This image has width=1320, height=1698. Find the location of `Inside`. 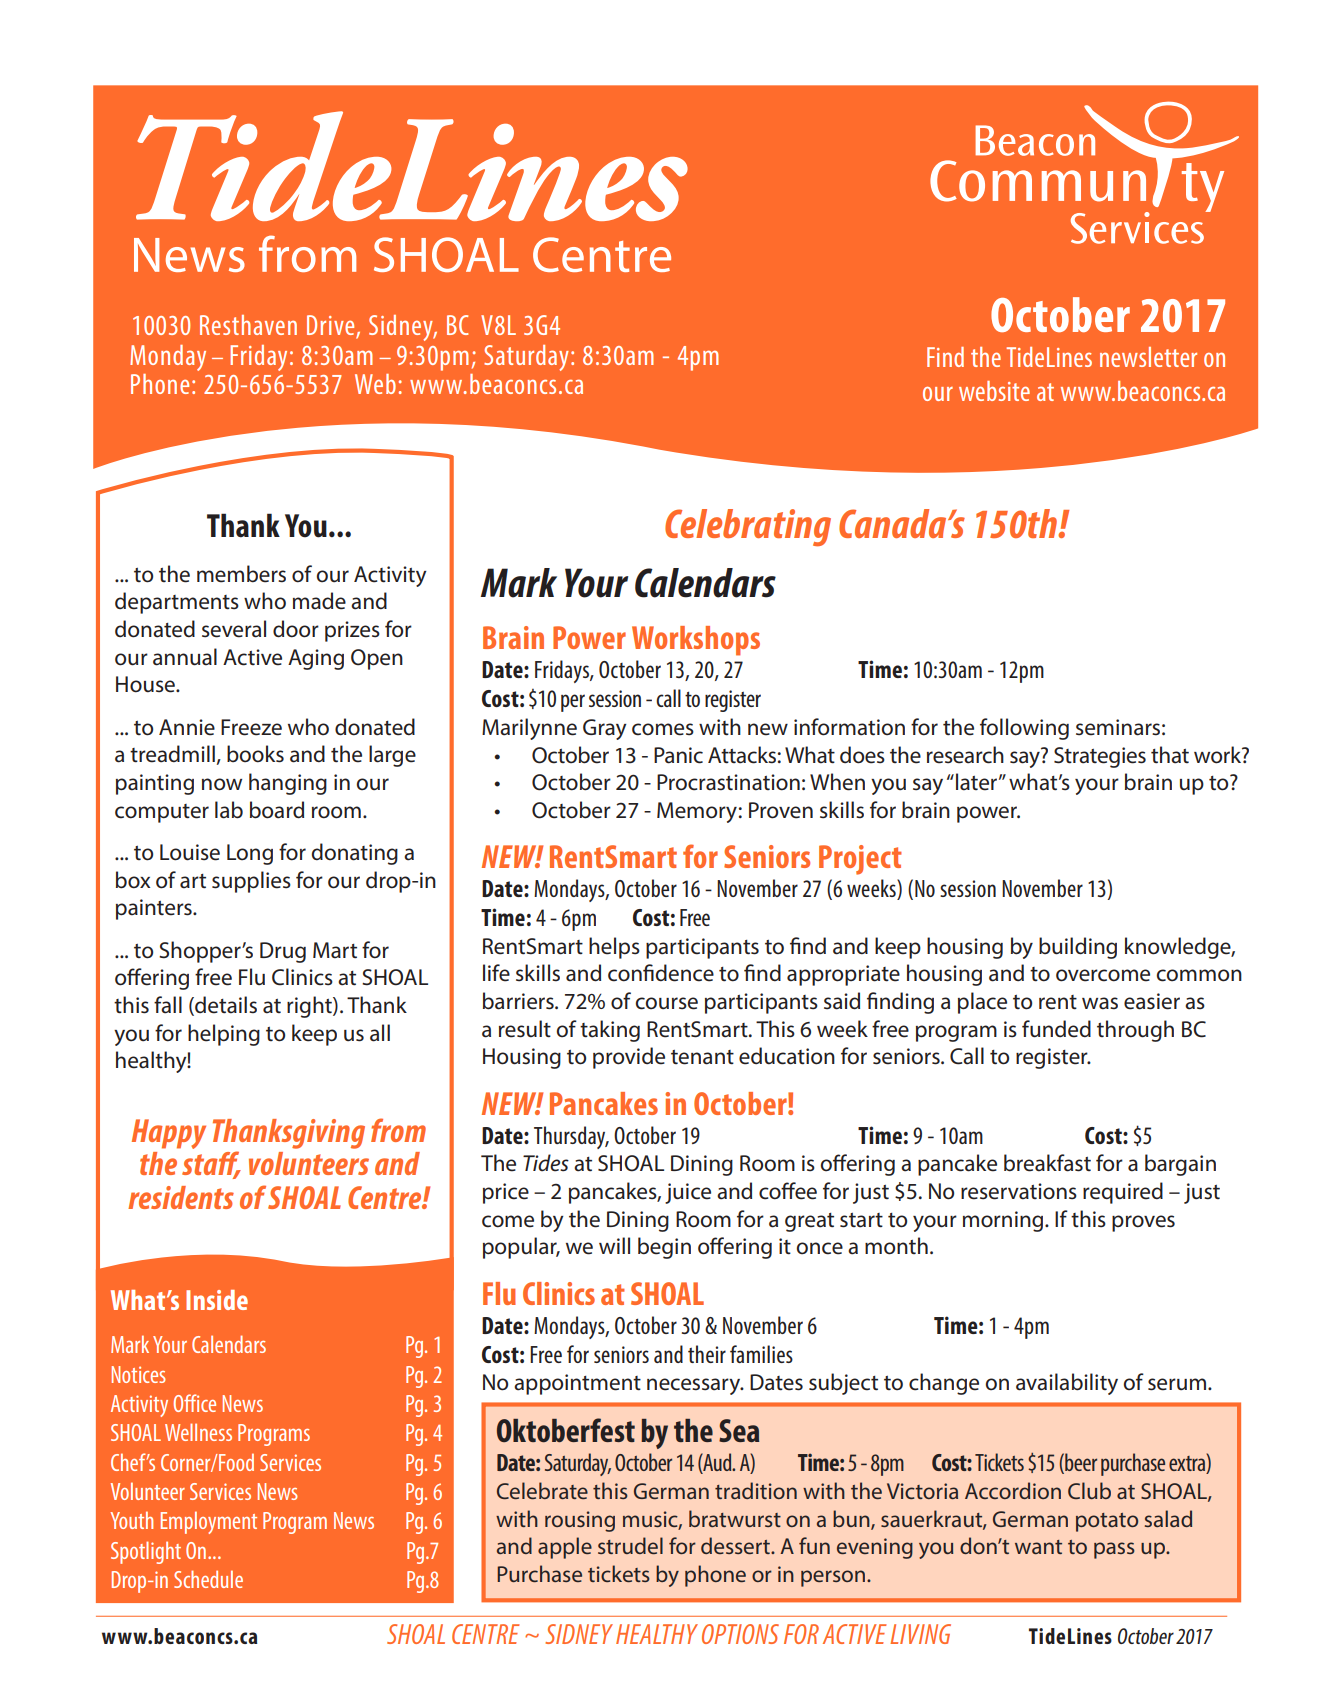

Inside is located at coordinates (217, 1300).
